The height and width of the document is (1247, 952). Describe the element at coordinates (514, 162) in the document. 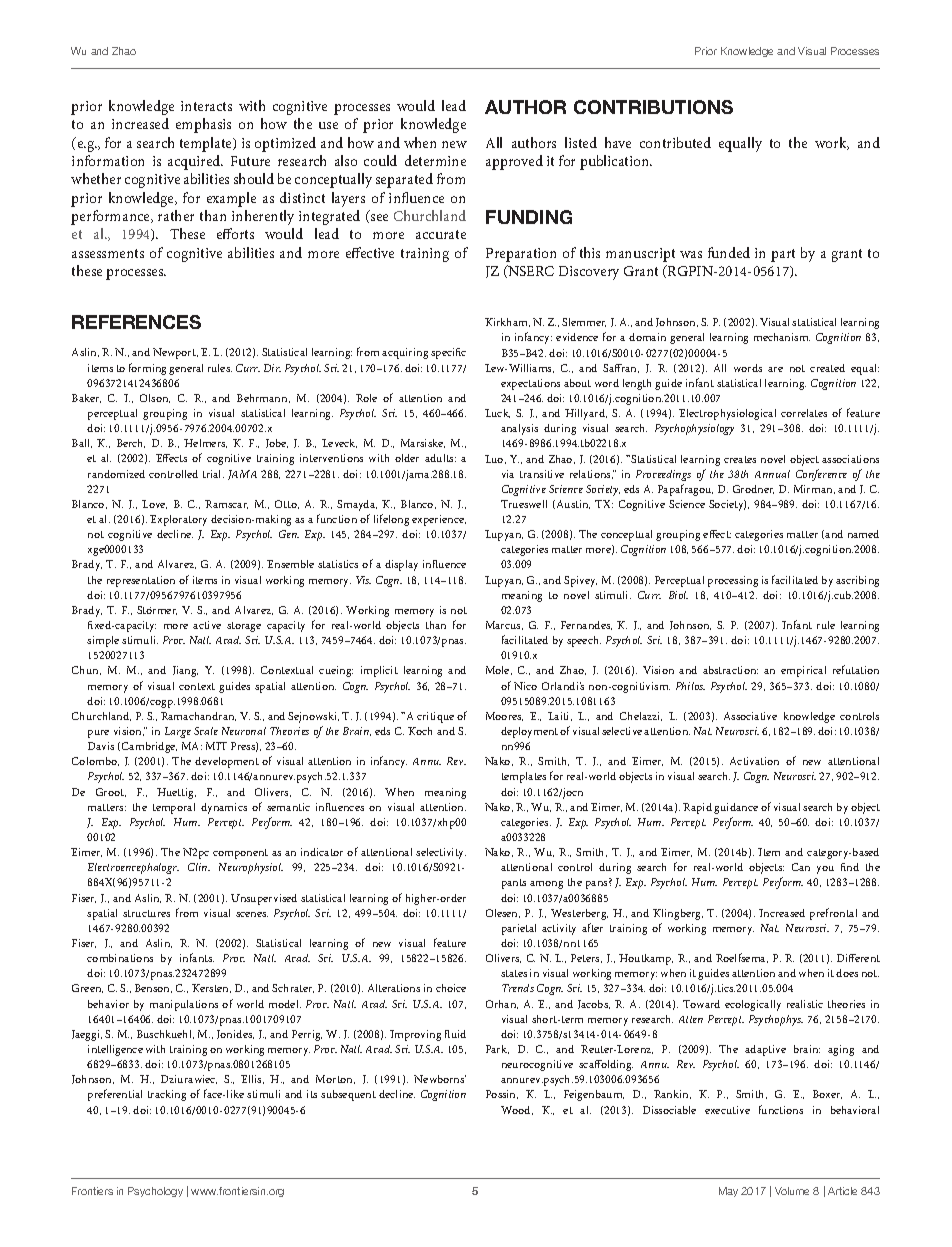

I see `approved` at that location.
